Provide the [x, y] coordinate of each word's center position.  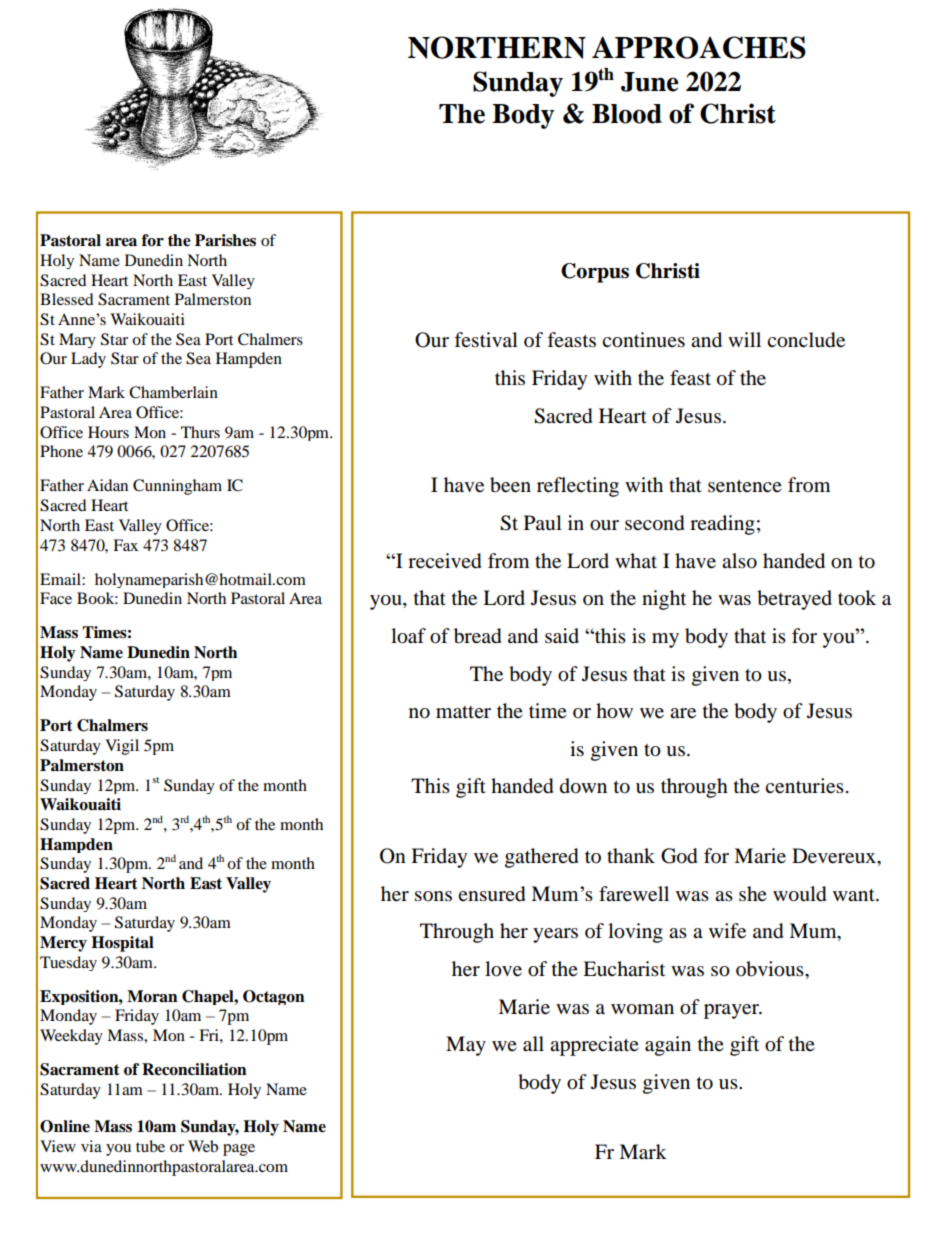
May [466, 1046]
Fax [125, 545]
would [800, 894]
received [445, 561]
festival [486, 340]
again [668, 1046]
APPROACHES [699, 47]
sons [433, 896]
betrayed [794, 600]
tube [150, 1146]
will [744, 339]
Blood [627, 114]
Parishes [225, 240]
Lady [88, 360]
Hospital [122, 944]
